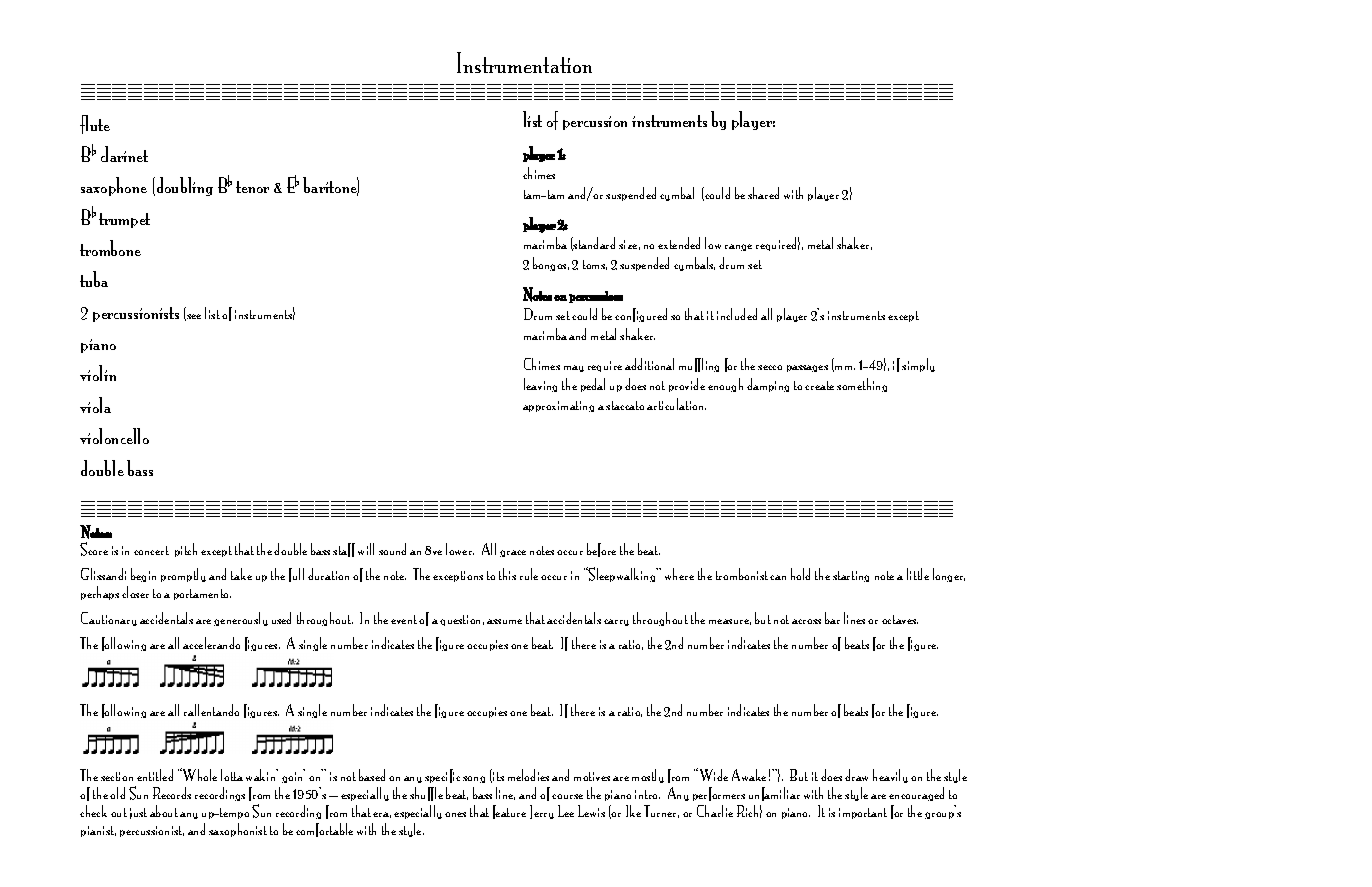 The width and height of the screenshot is (1372, 887). I want to click on generously, so click(241, 619).
